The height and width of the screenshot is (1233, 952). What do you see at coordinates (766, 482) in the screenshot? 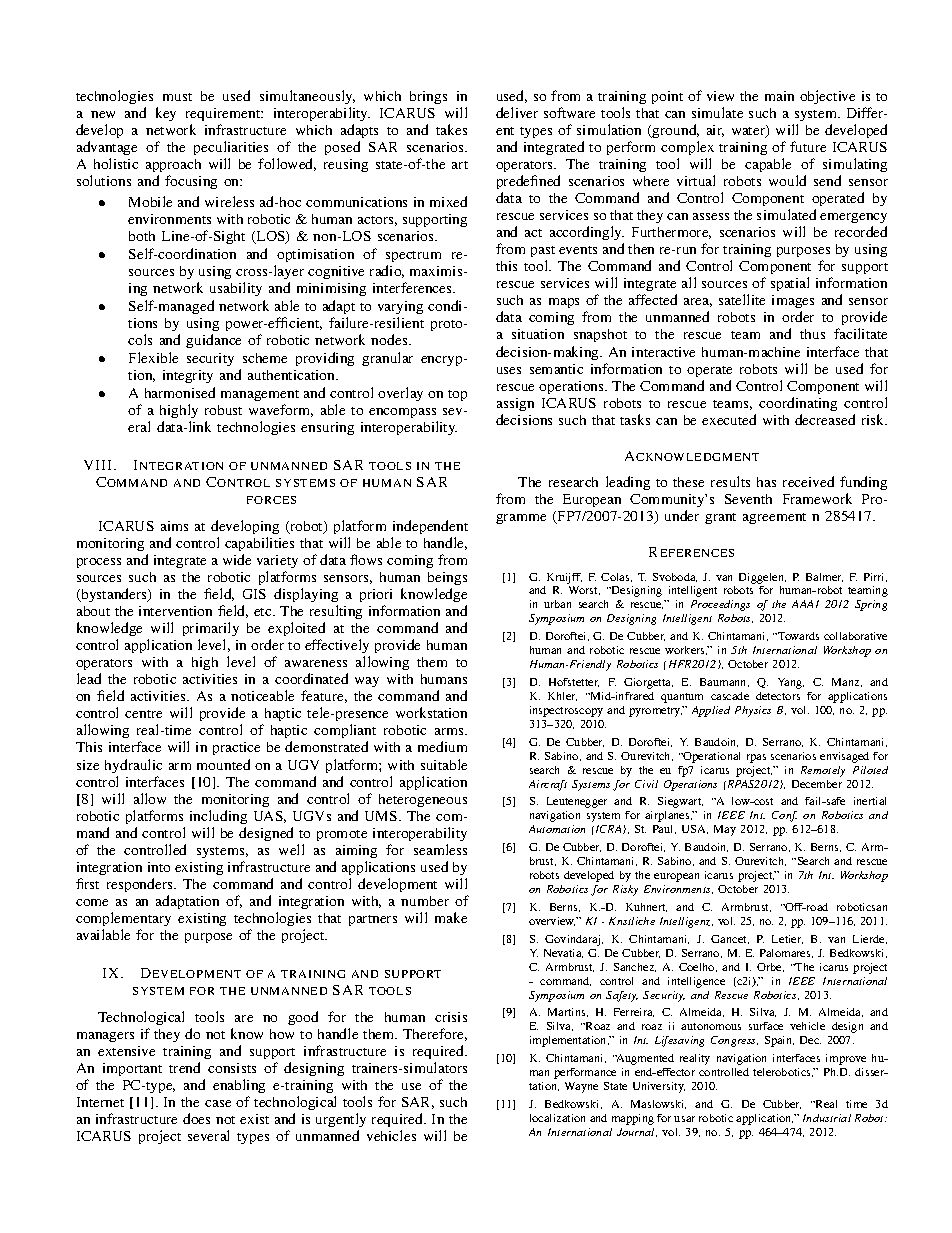
I see `has` at bounding box center [766, 482].
